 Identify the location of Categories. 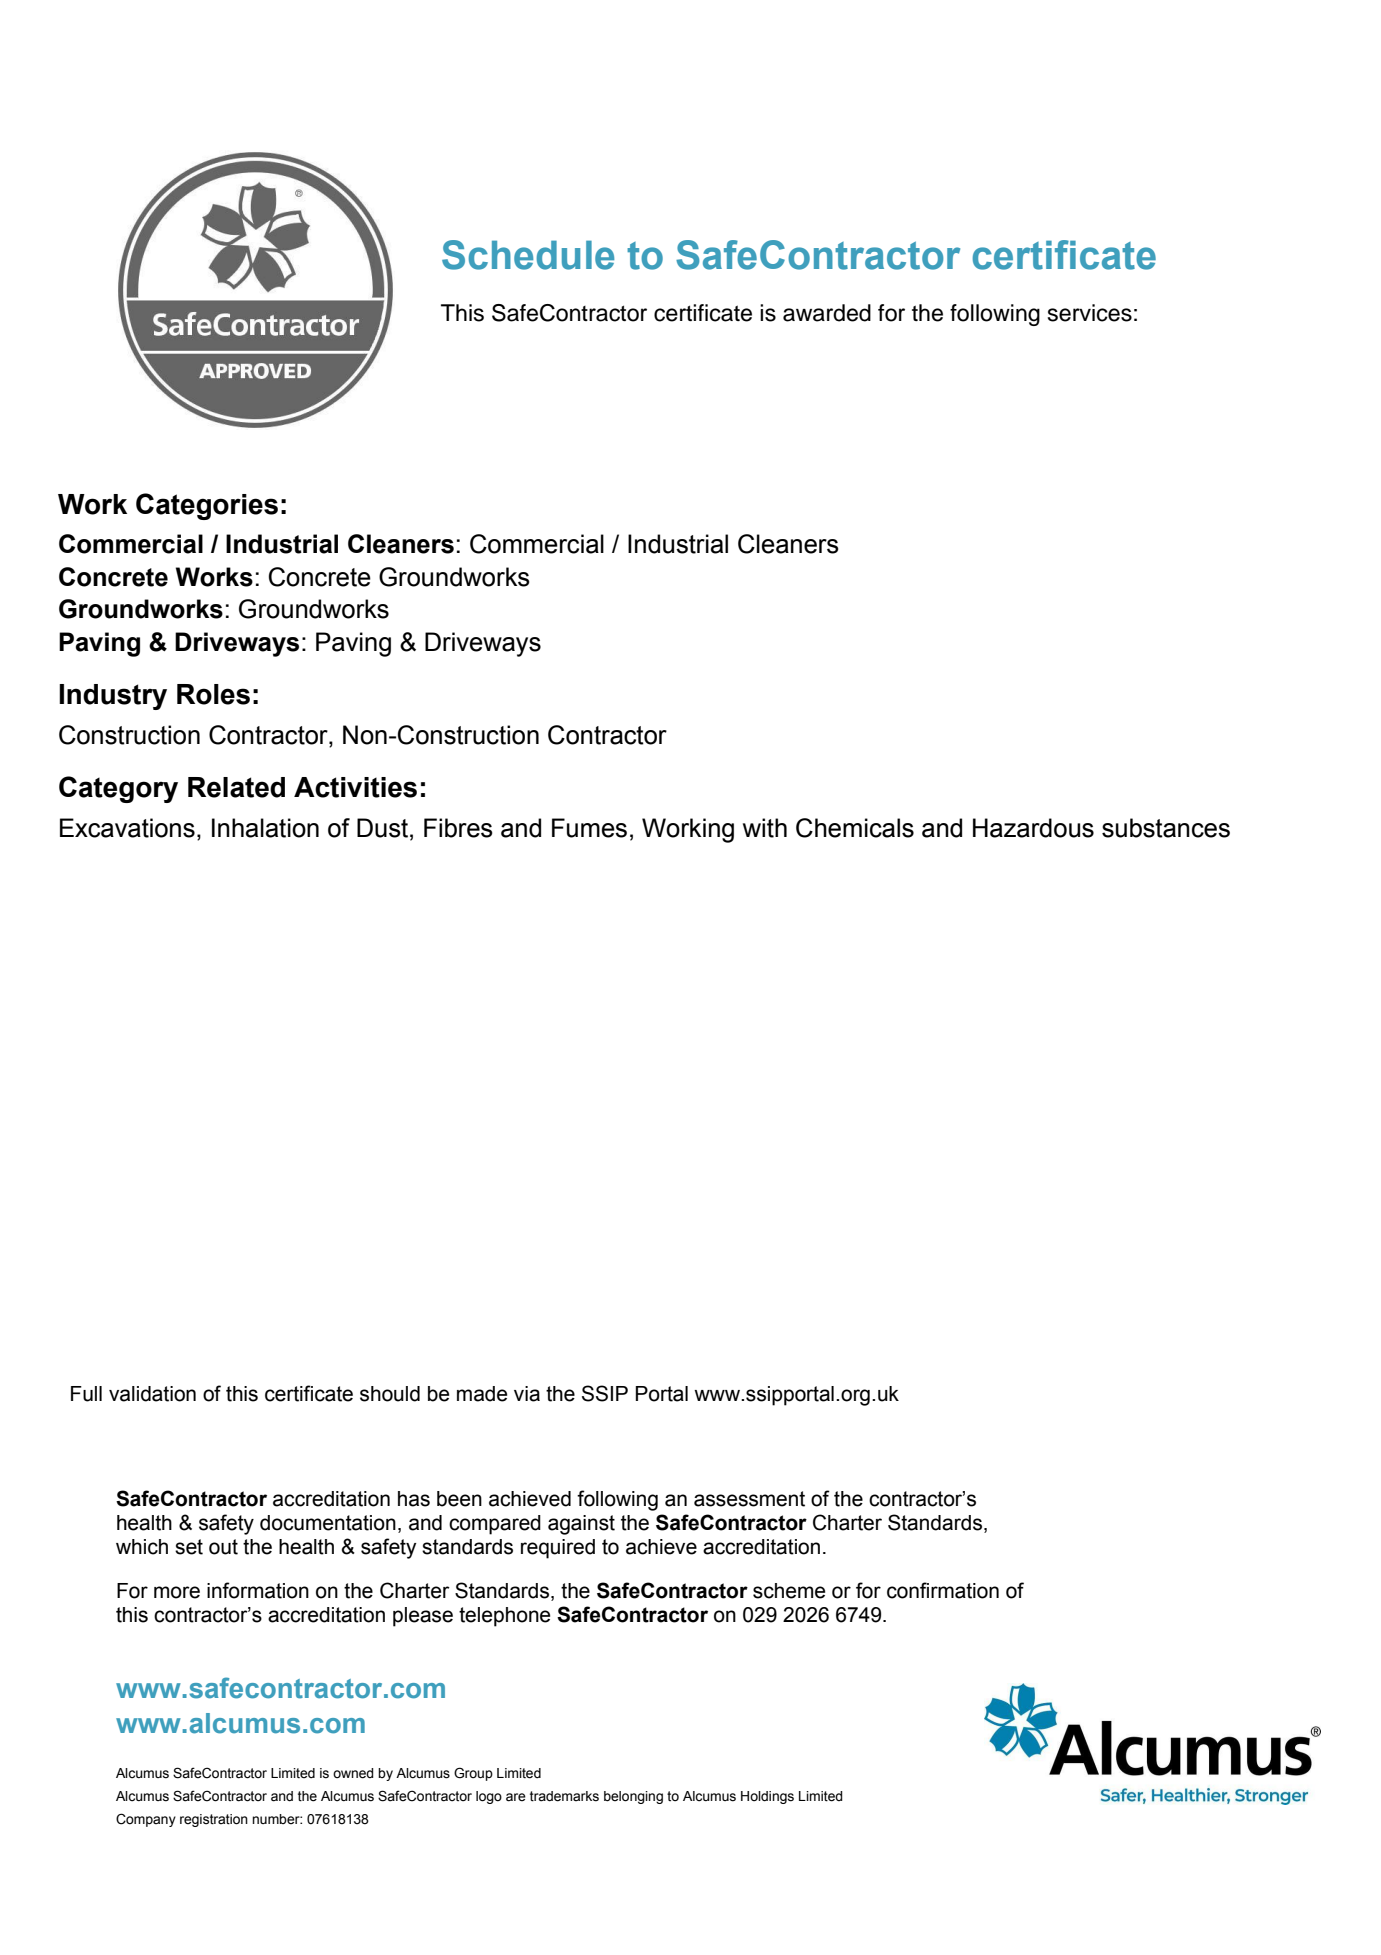
(207, 506).
